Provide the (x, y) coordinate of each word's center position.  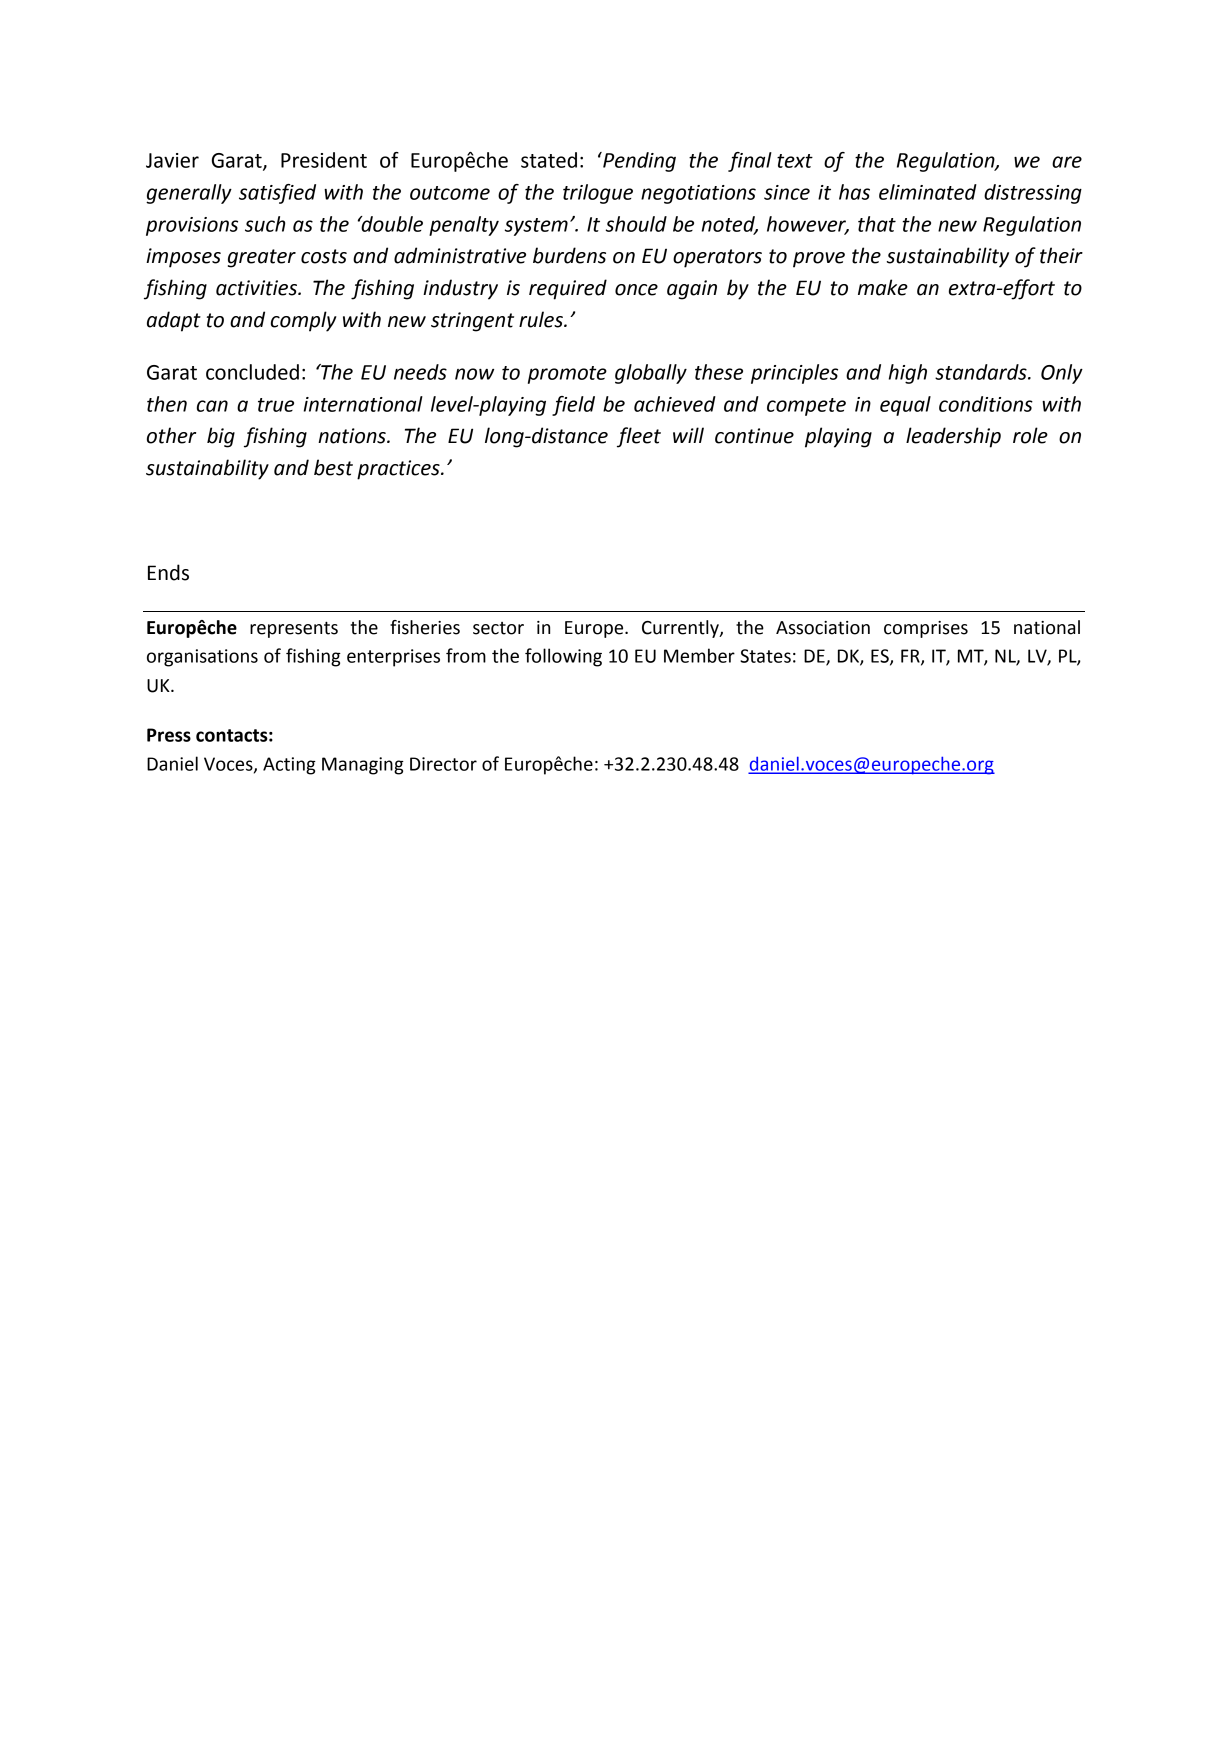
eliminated (928, 192)
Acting (289, 766)
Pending (638, 162)
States (765, 656)
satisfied (277, 194)
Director (443, 764)
